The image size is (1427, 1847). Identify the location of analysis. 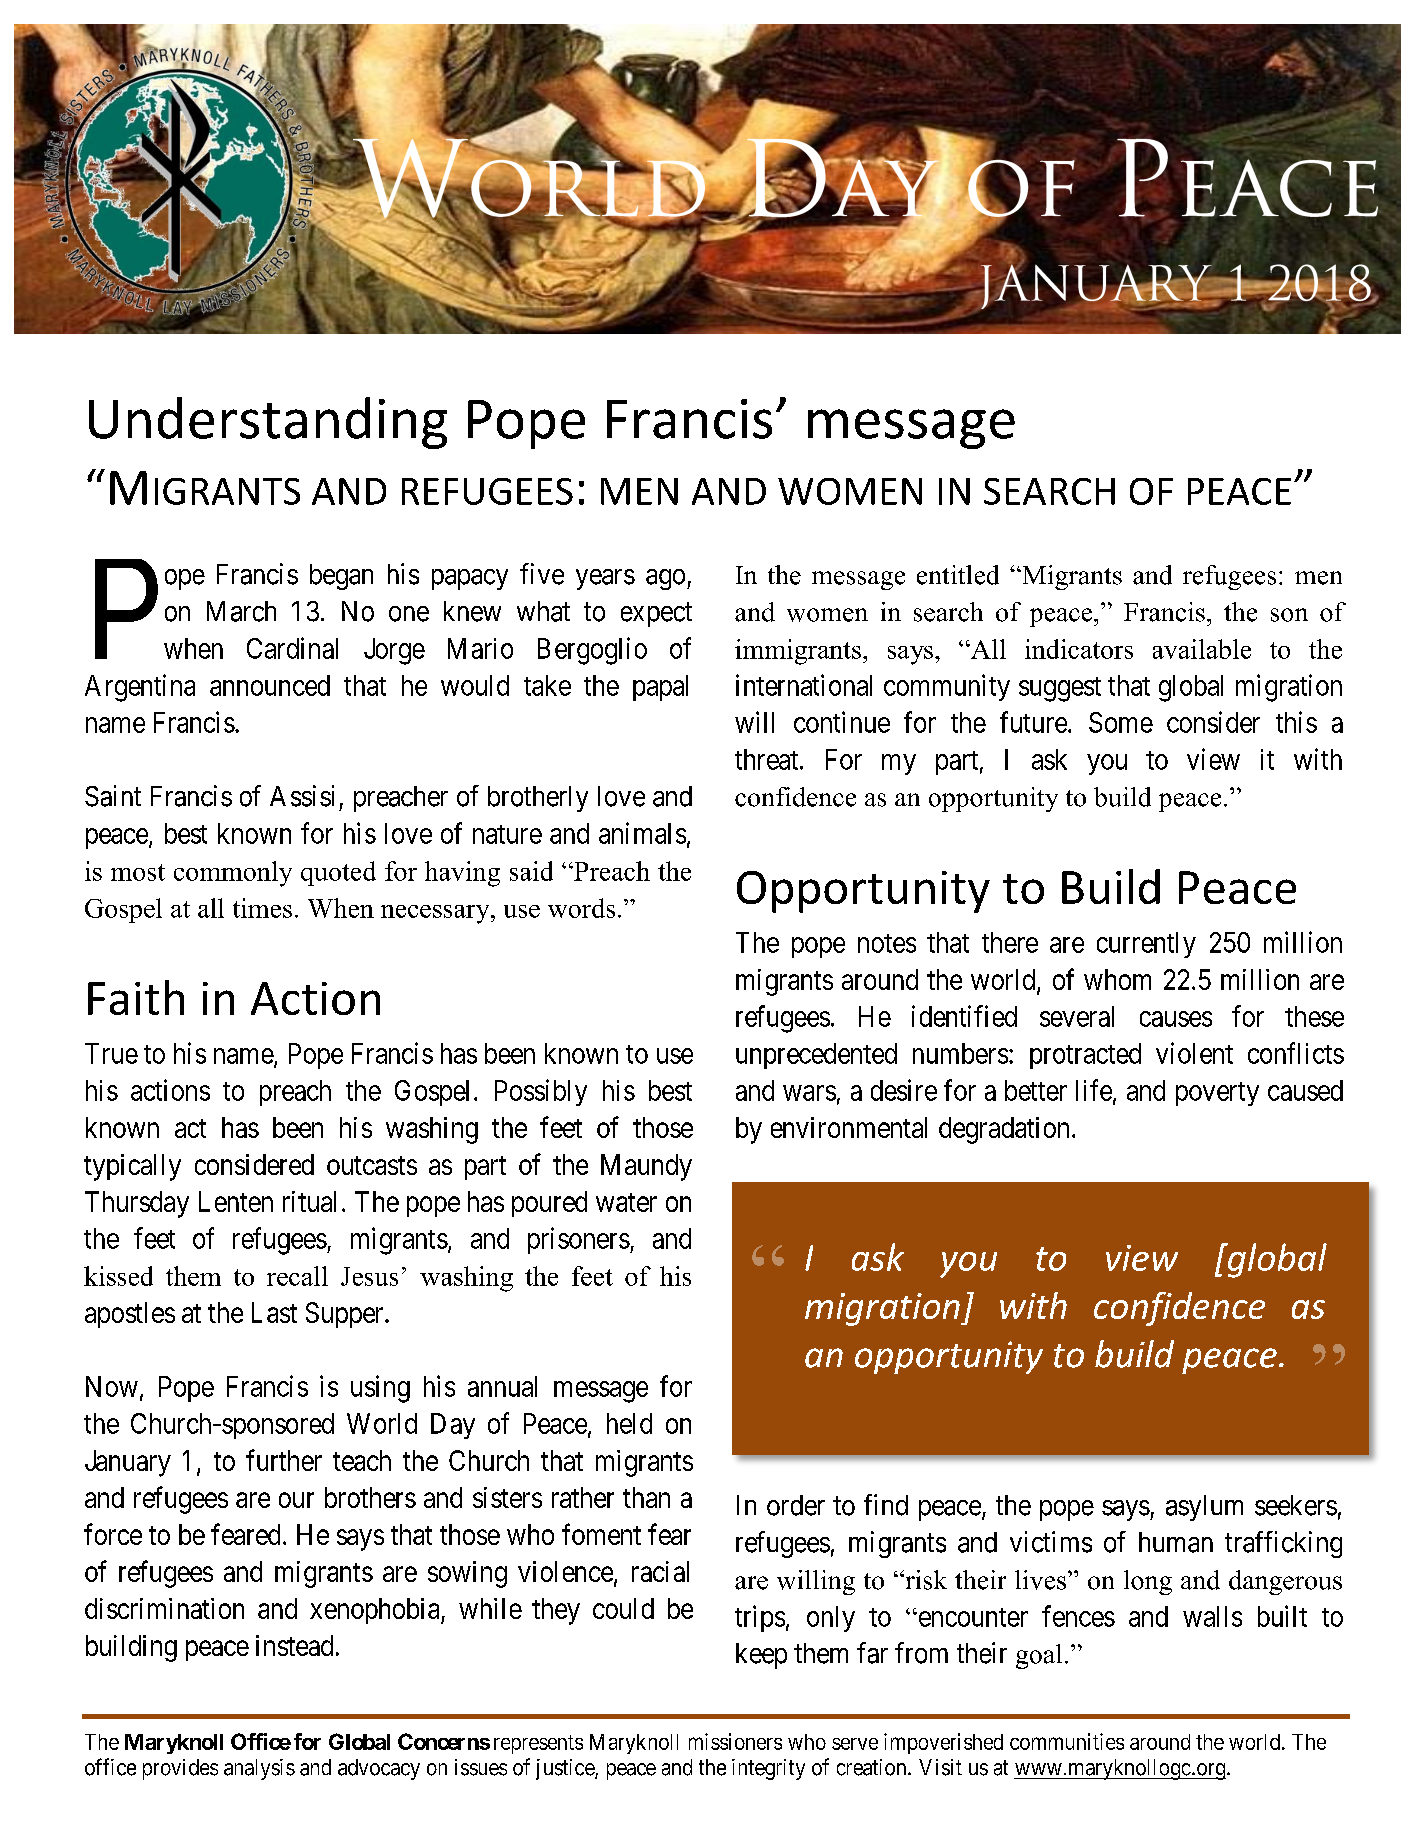
(259, 1769).
